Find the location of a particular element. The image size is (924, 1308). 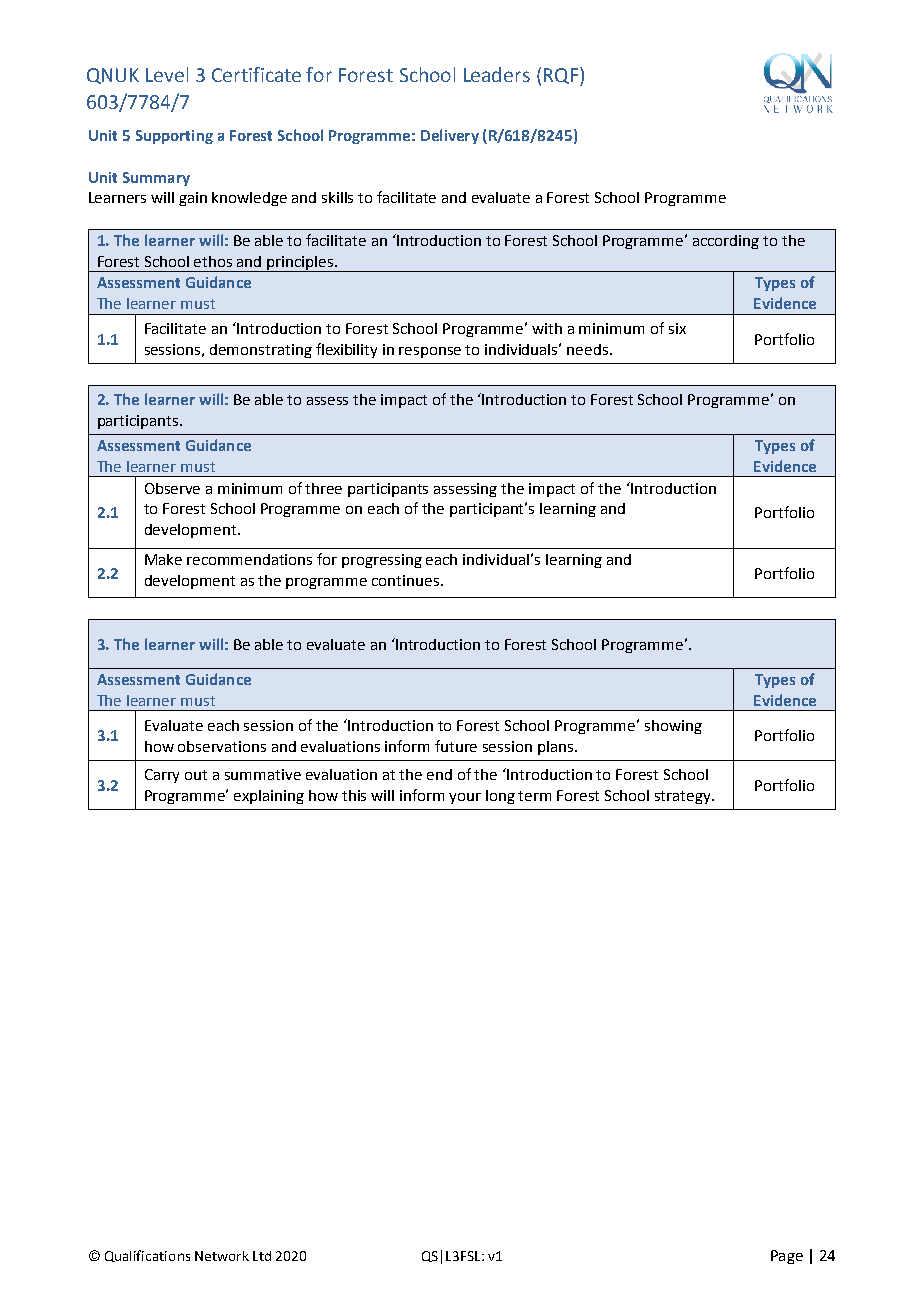

response is located at coordinates (430, 352).
